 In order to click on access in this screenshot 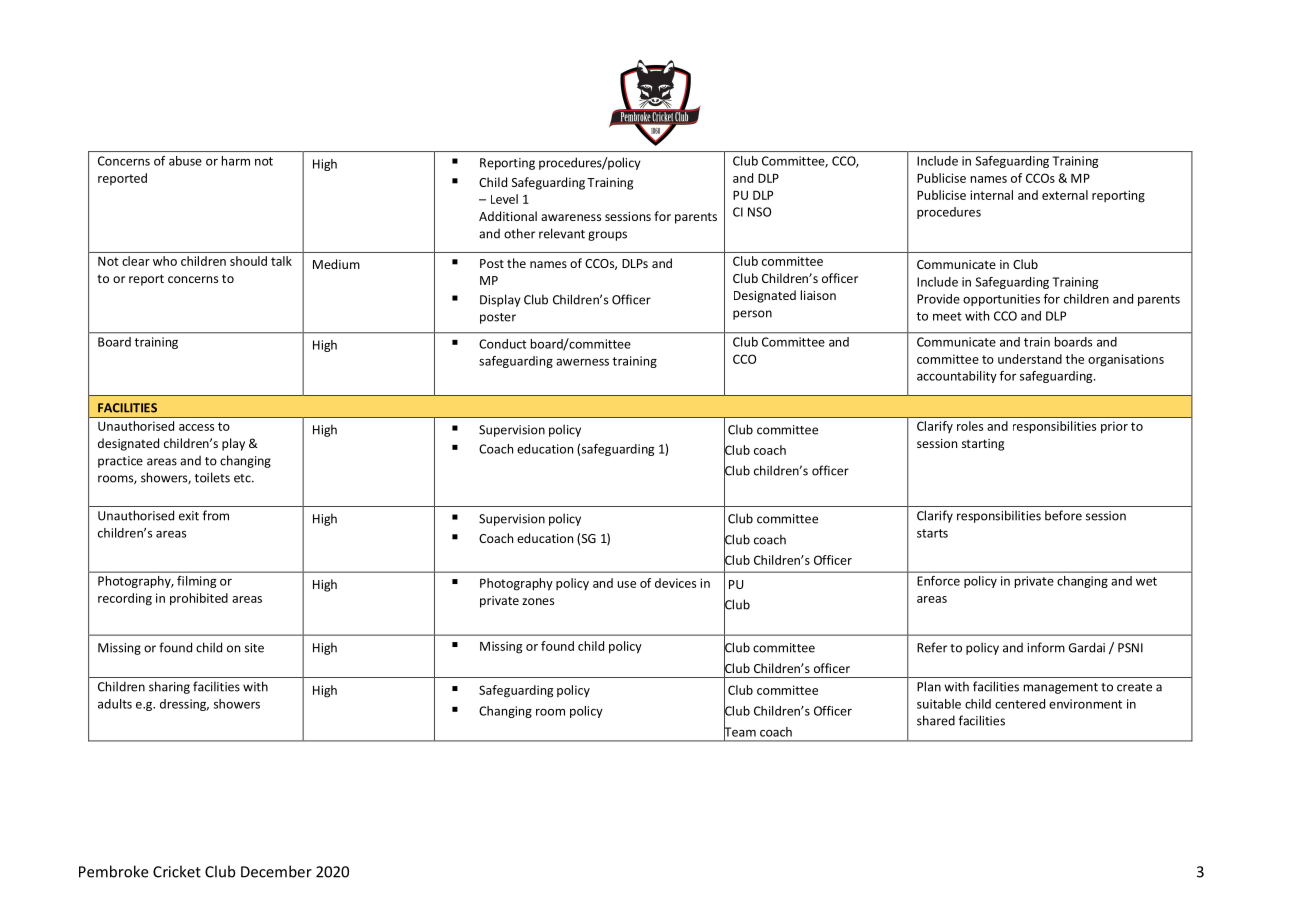, I will do `click(196, 427)`.
